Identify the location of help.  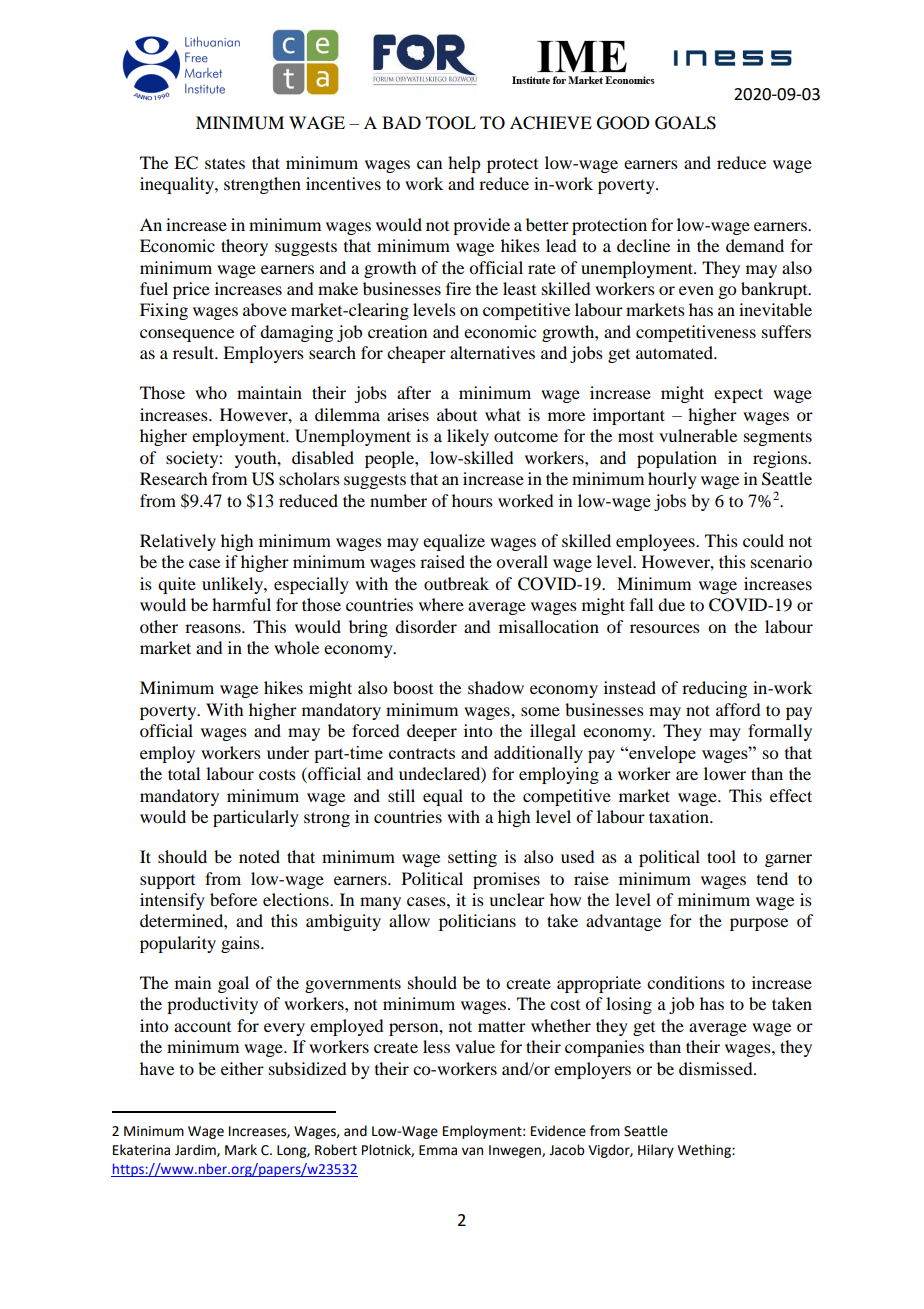
(464, 164).
